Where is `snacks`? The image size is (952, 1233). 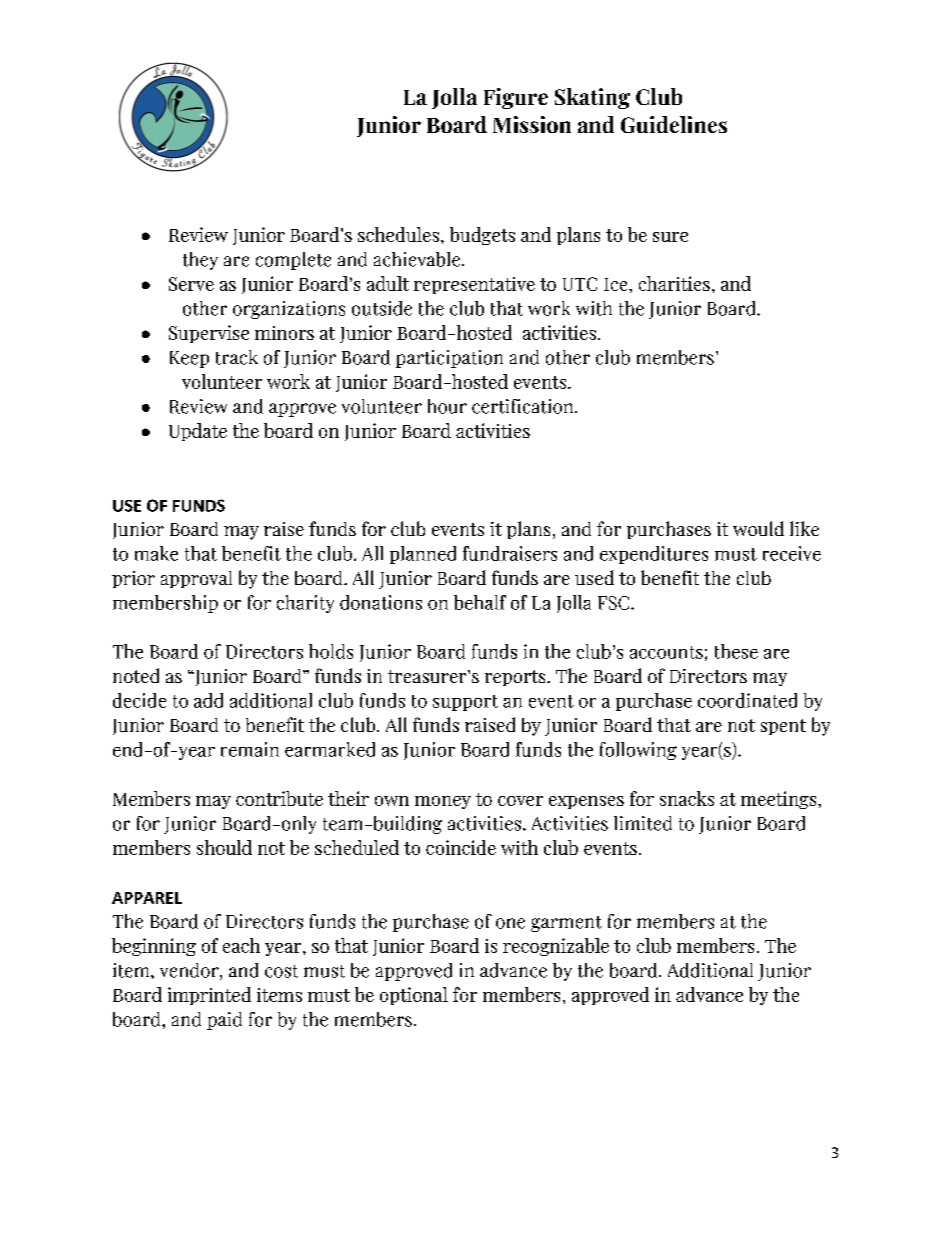
snacks is located at coordinates (687, 798).
